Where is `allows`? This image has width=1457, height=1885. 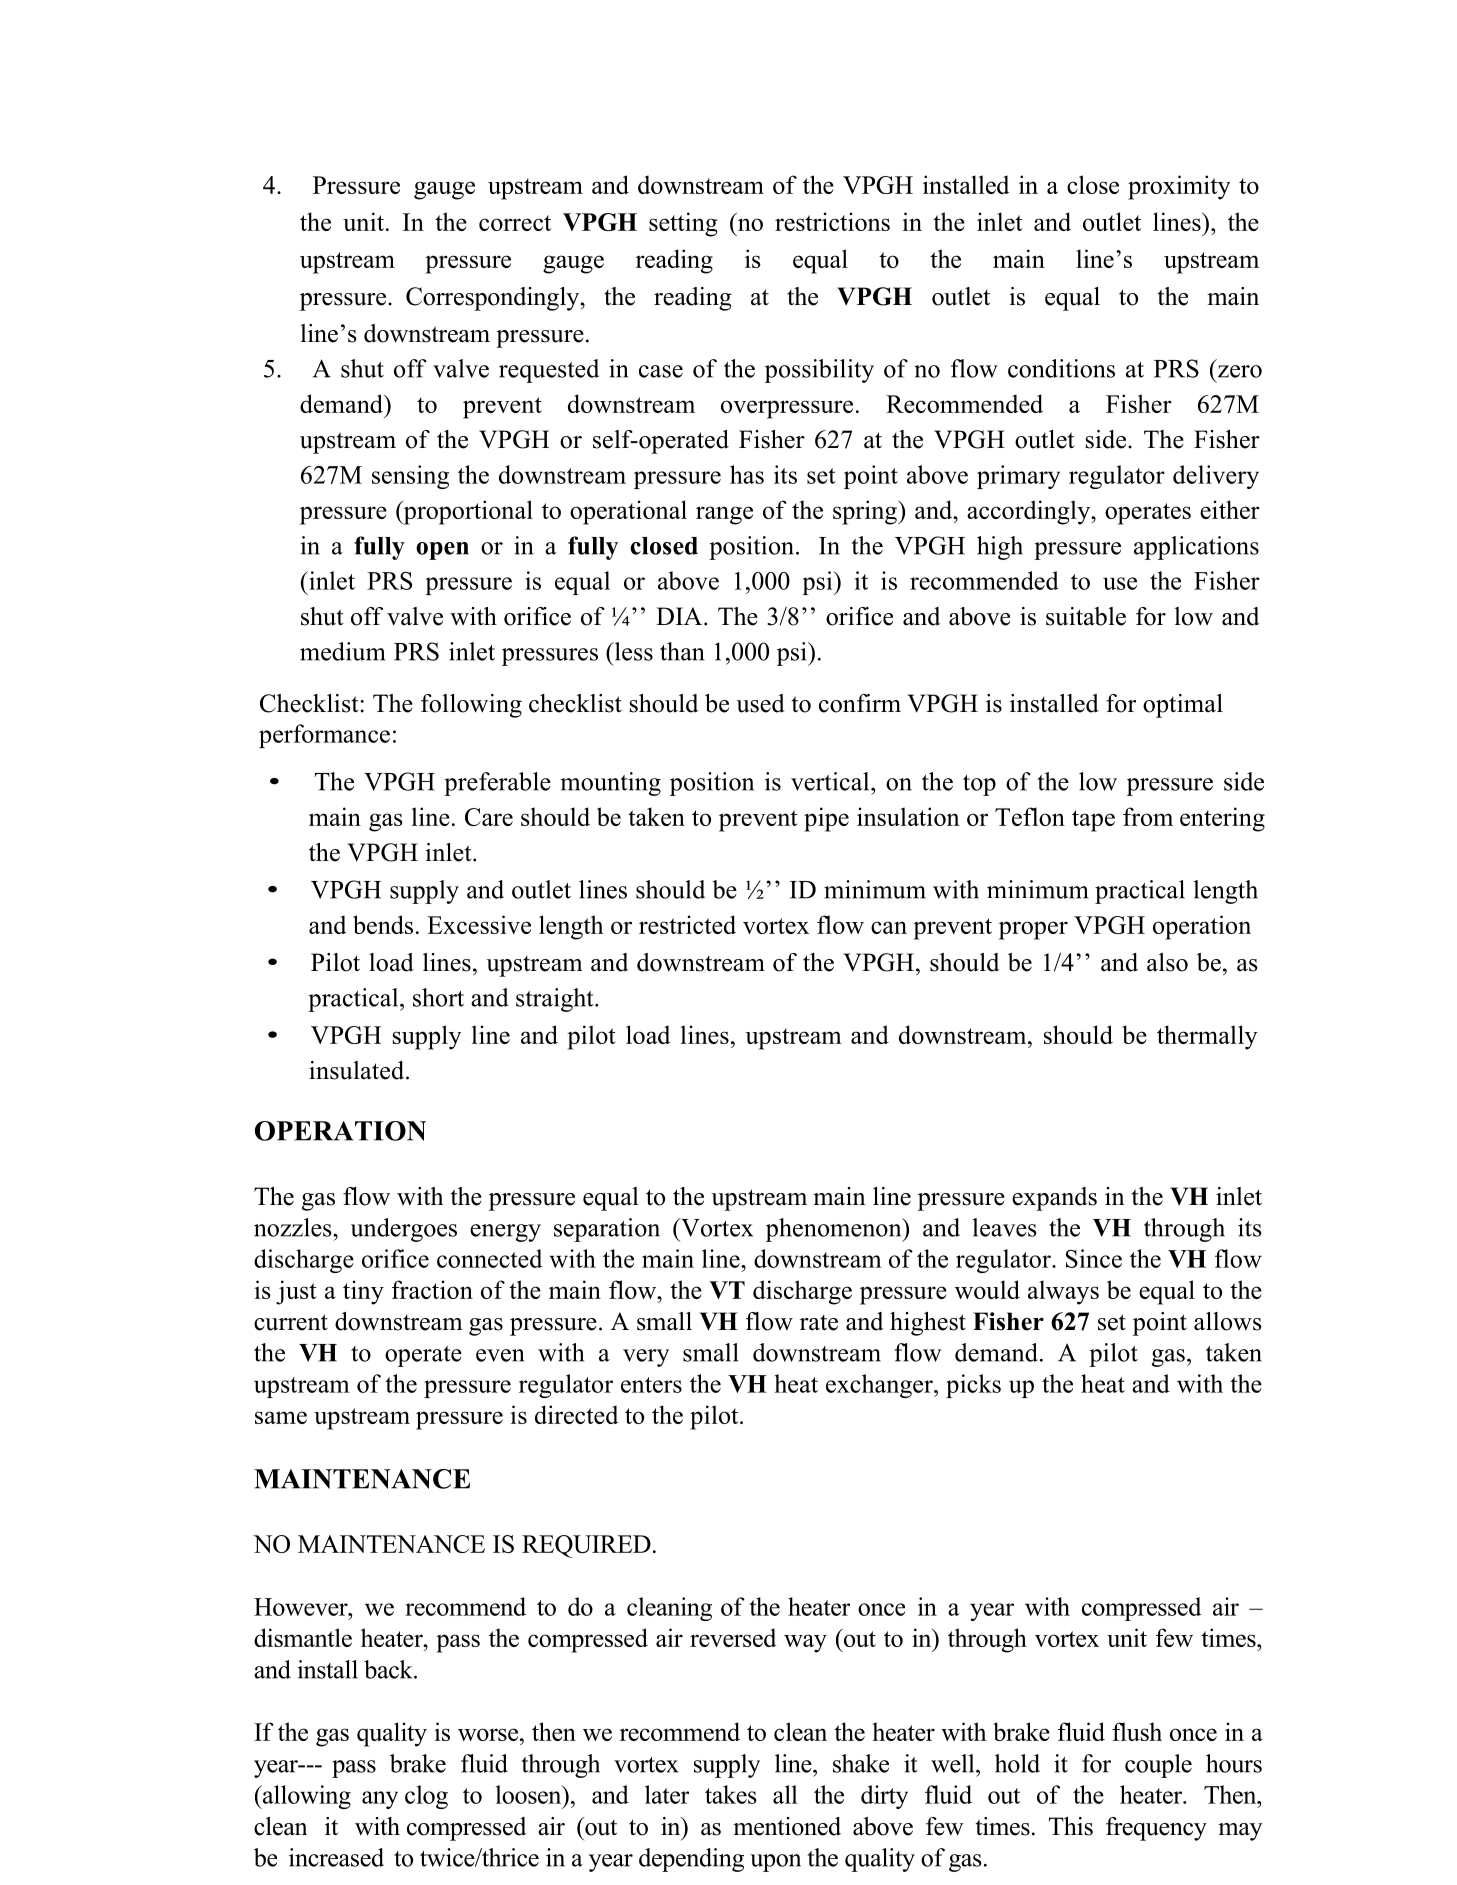
allows is located at coordinates (1228, 1321).
